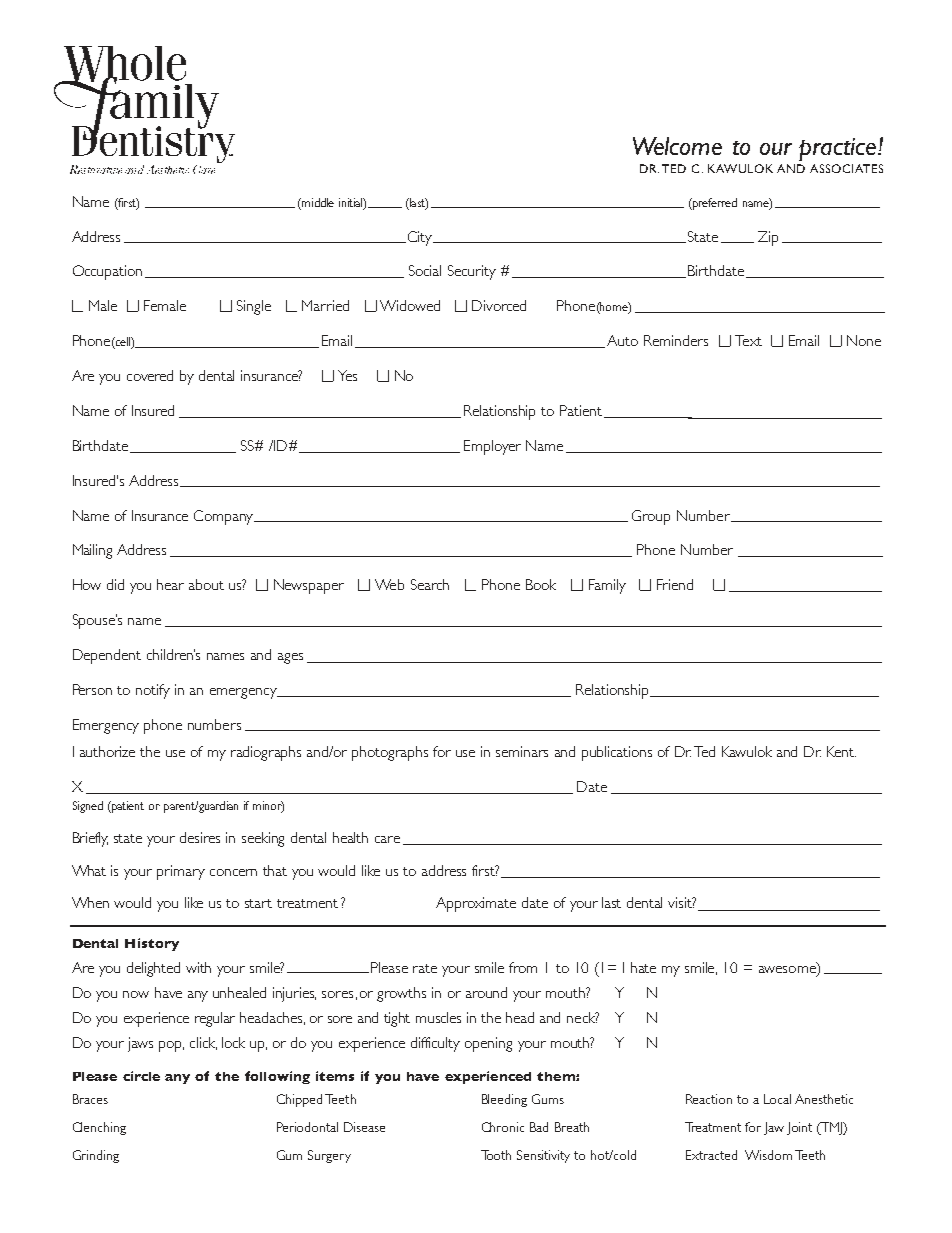 The image size is (952, 1233). I want to click on Search, so click(430, 584).
